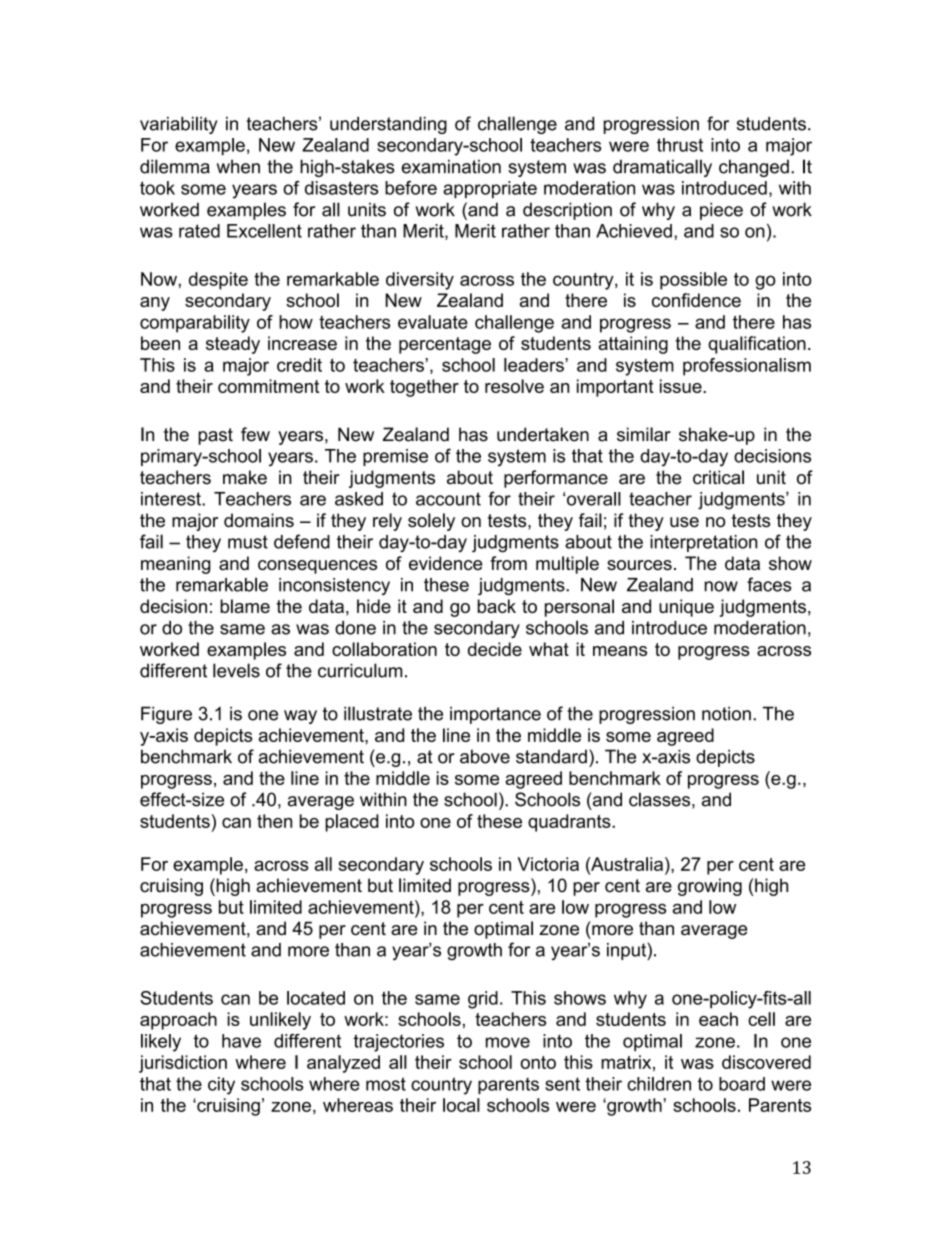  What do you see at coordinates (686, 608) in the page?
I see `unique` at bounding box center [686, 608].
